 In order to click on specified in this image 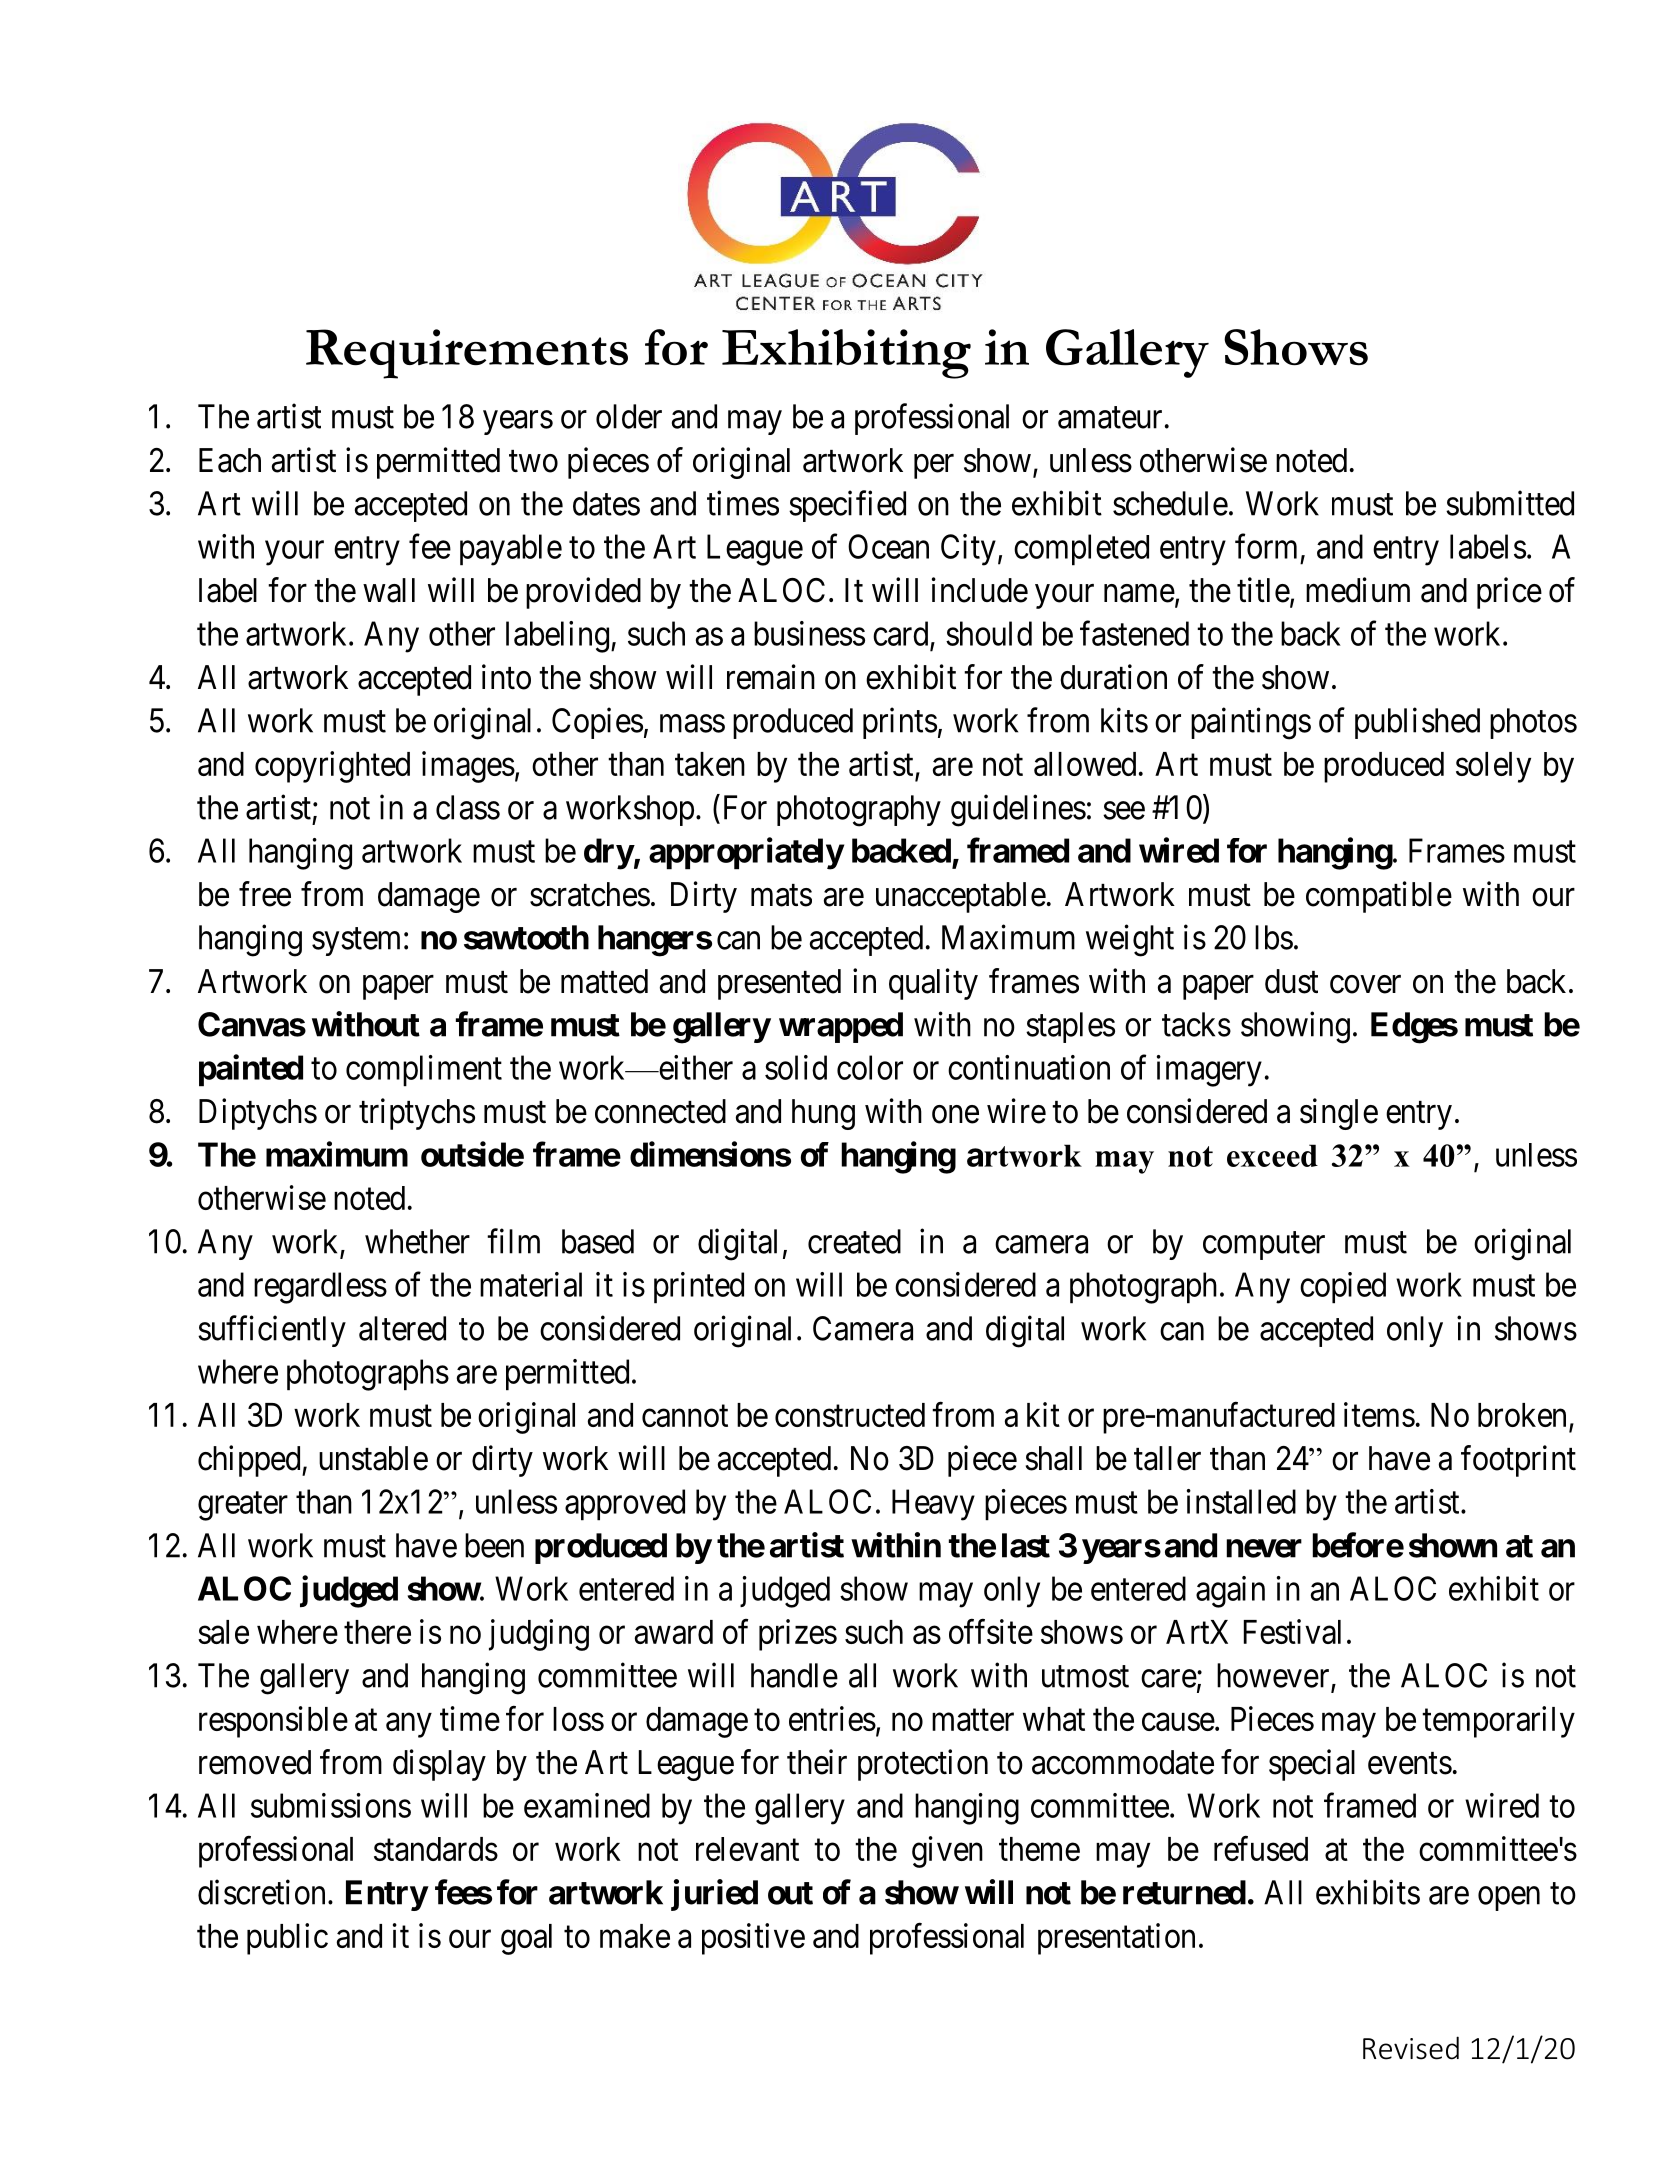, I will do `click(847, 506)`.
